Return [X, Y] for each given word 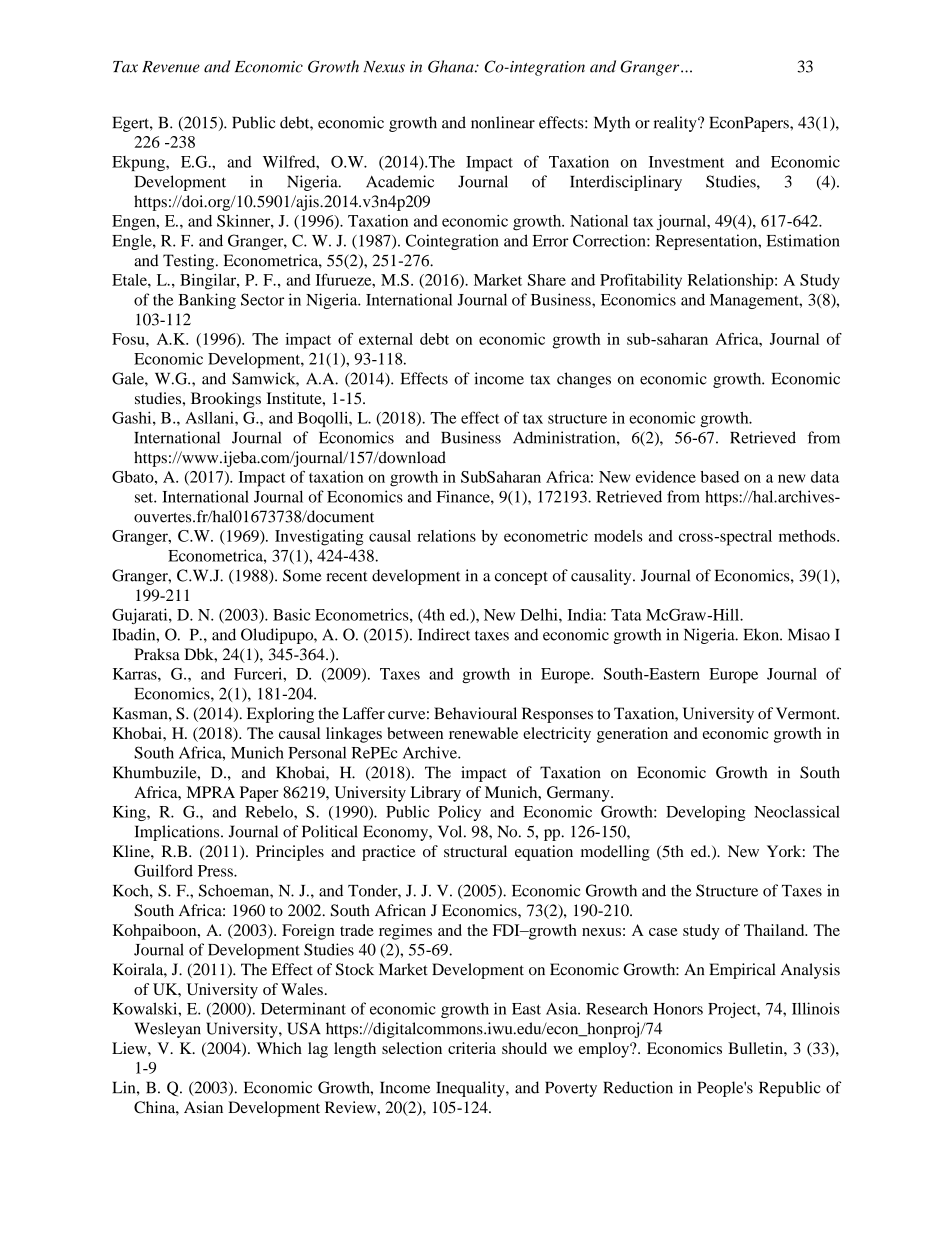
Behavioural [475, 713]
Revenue [171, 67]
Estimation [803, 240]
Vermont [807, 713]
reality [676, 124]
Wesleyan [167, 1030]
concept [521, 578]
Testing [190, 262]
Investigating [319, 538]
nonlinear [503, 122]
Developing [706, 813]
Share [547, 280]
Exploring [280, 715]
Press [216, 871]
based [719, 477]
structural [475, 851]
